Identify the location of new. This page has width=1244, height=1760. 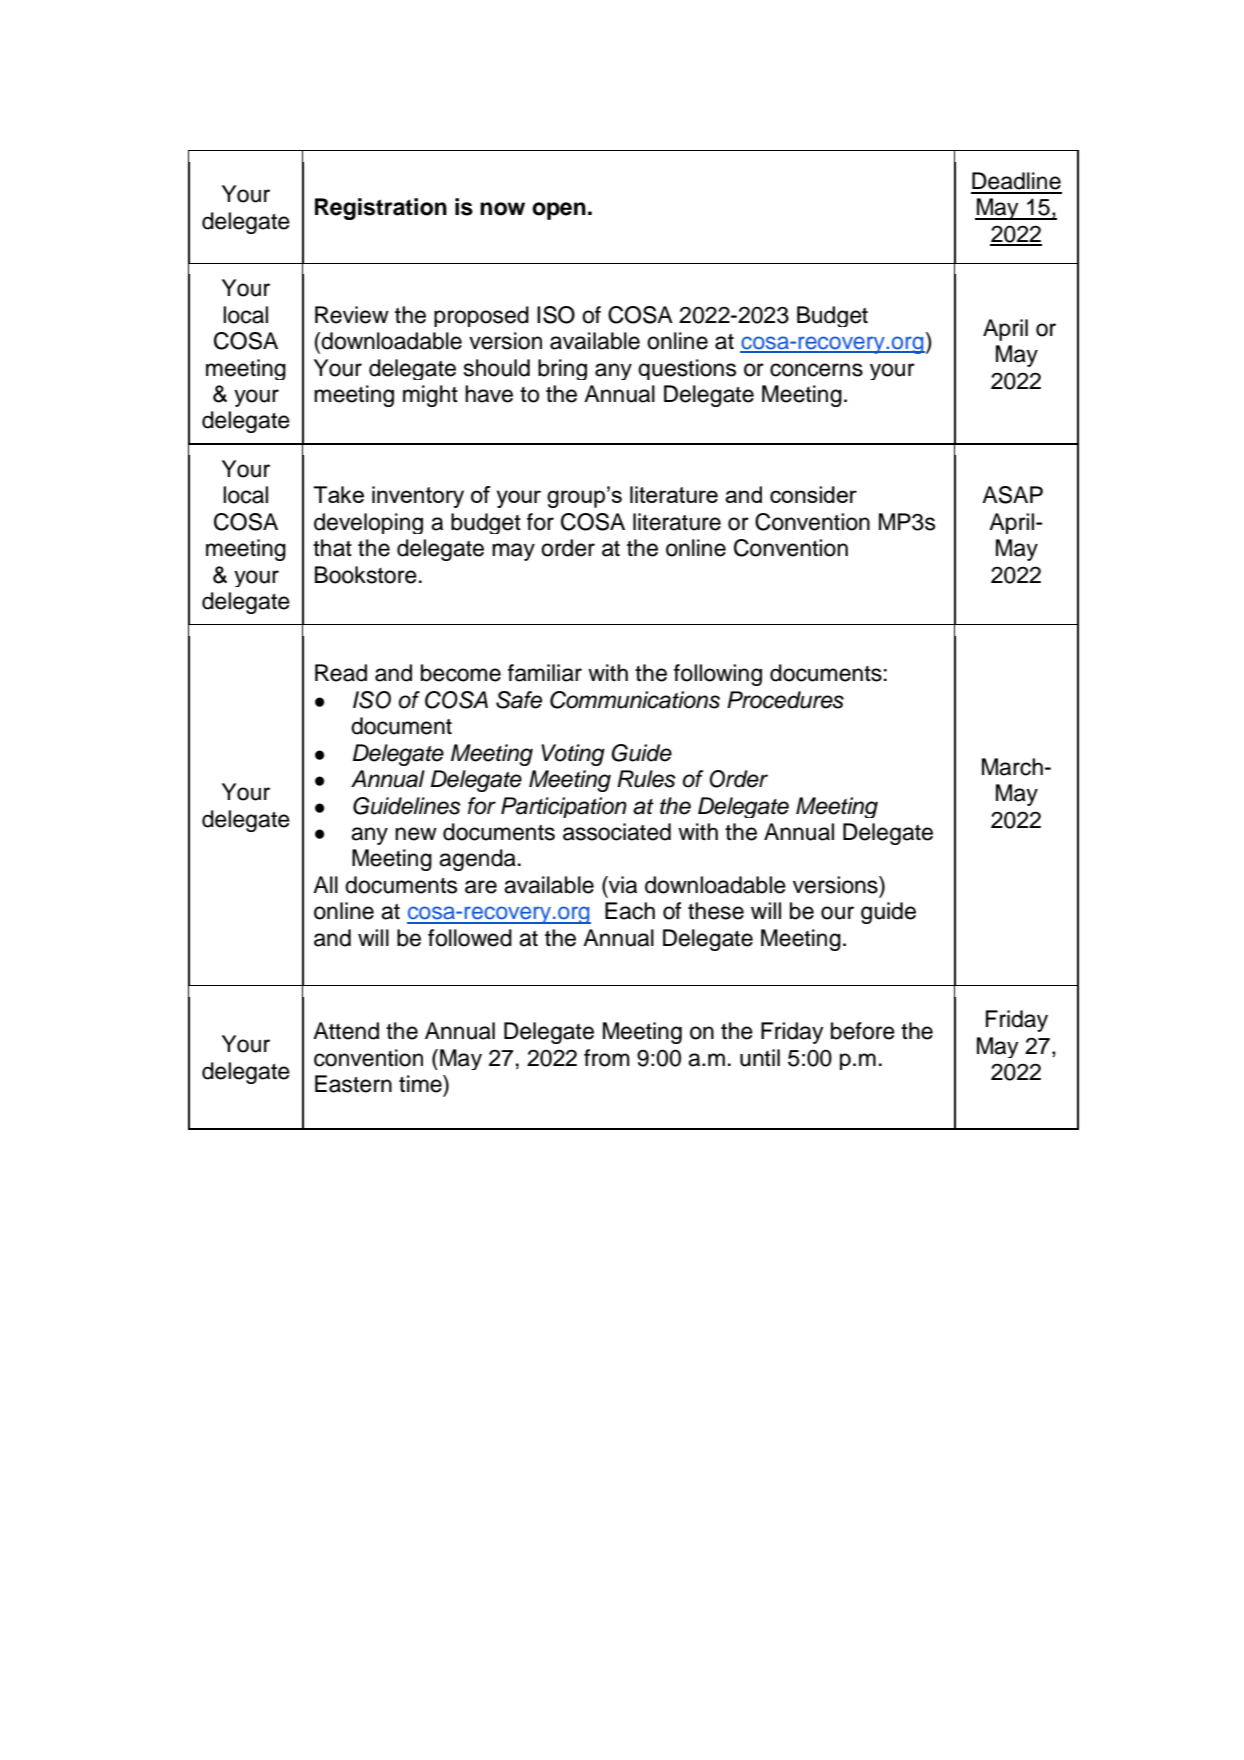
(416, 834).
